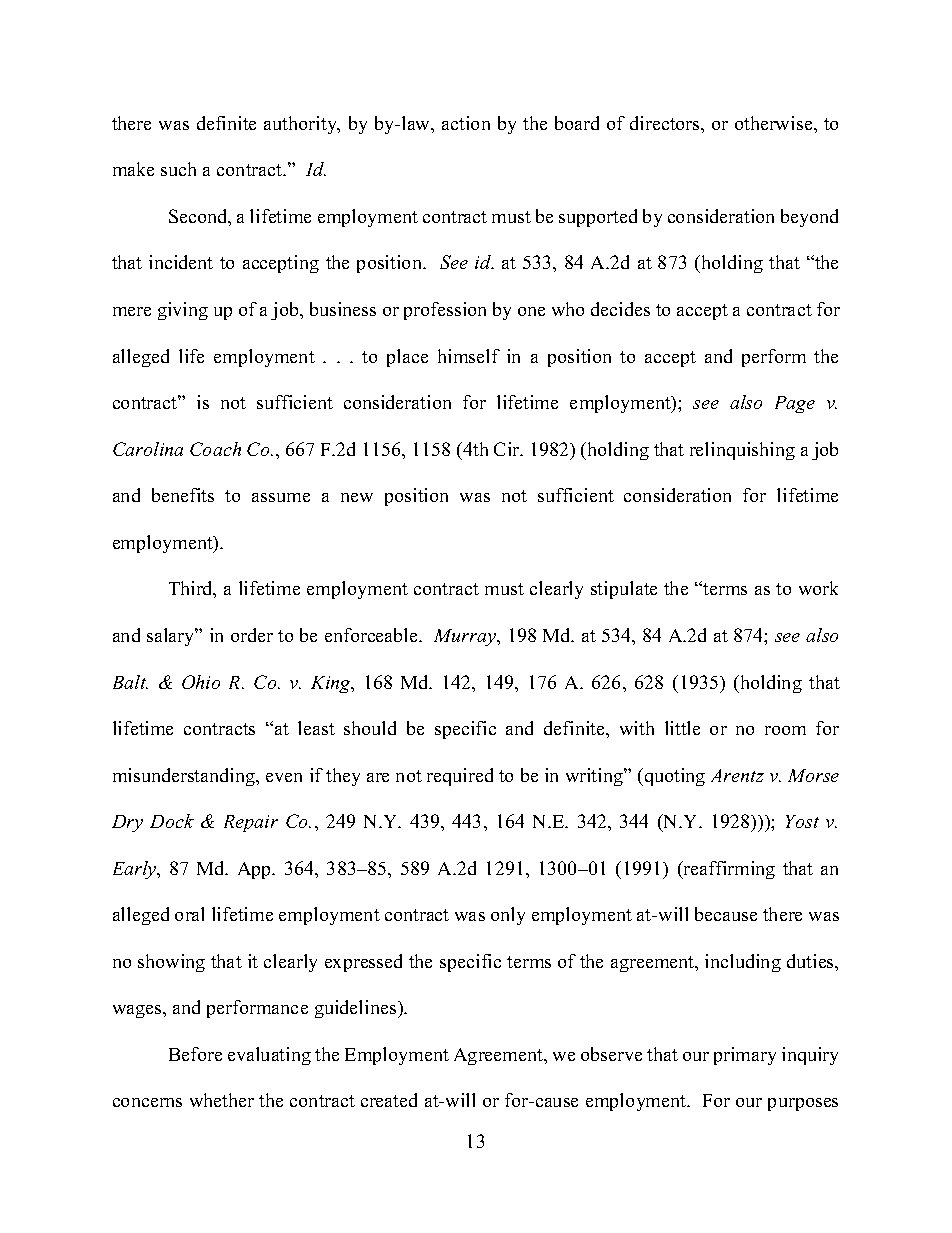  What do you see at coordinates (389, 1100) in the image?
I see `created` at bounding box center [389, 1100].
